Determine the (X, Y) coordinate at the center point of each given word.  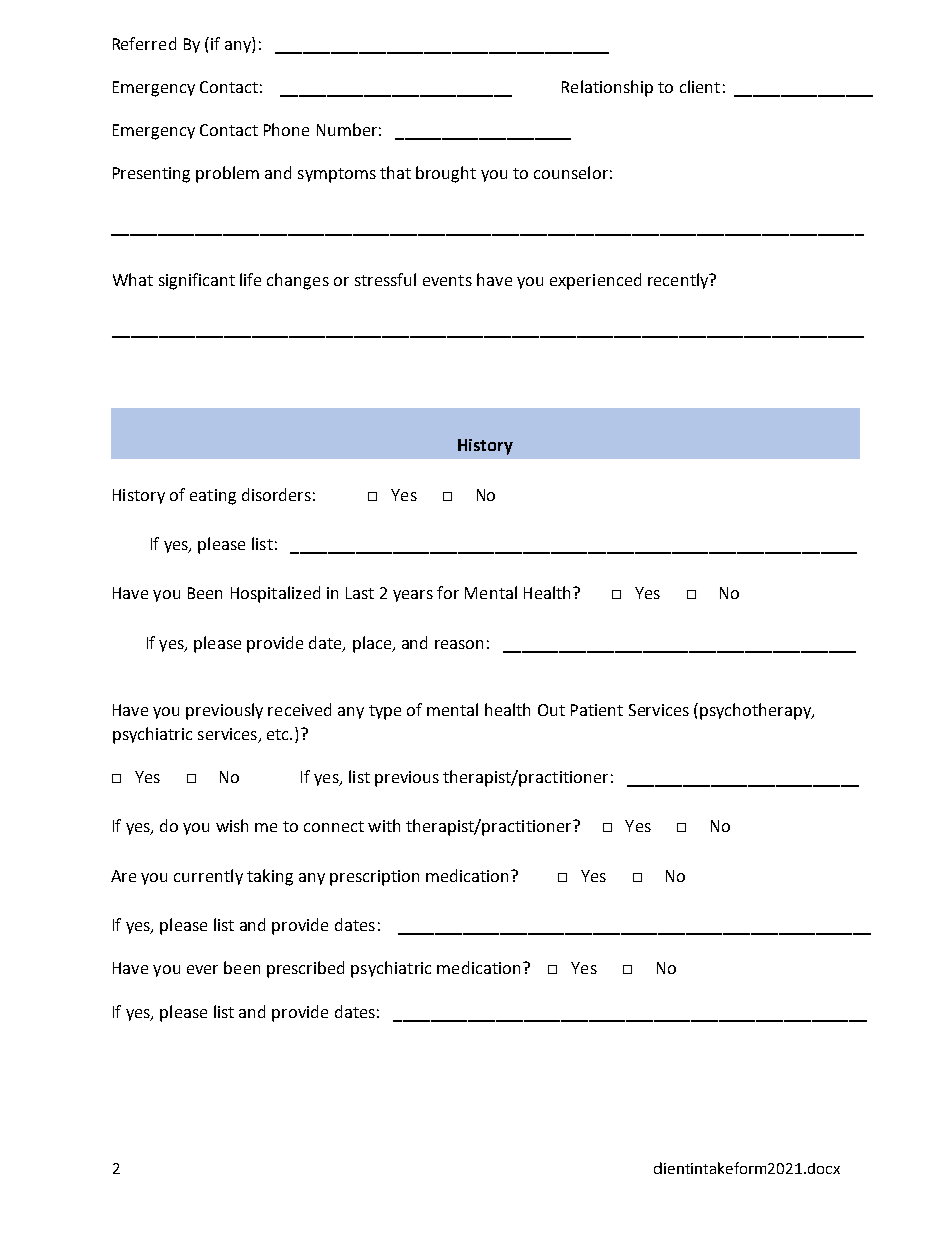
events (447, 280)
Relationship (607, 88)
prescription (374, 878)
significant (197, 281)
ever (202, 969)
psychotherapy (757, 711)
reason (459, 644)
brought (446, 174)
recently (679, 281)
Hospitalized (275, 594)
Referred (144, 43)
